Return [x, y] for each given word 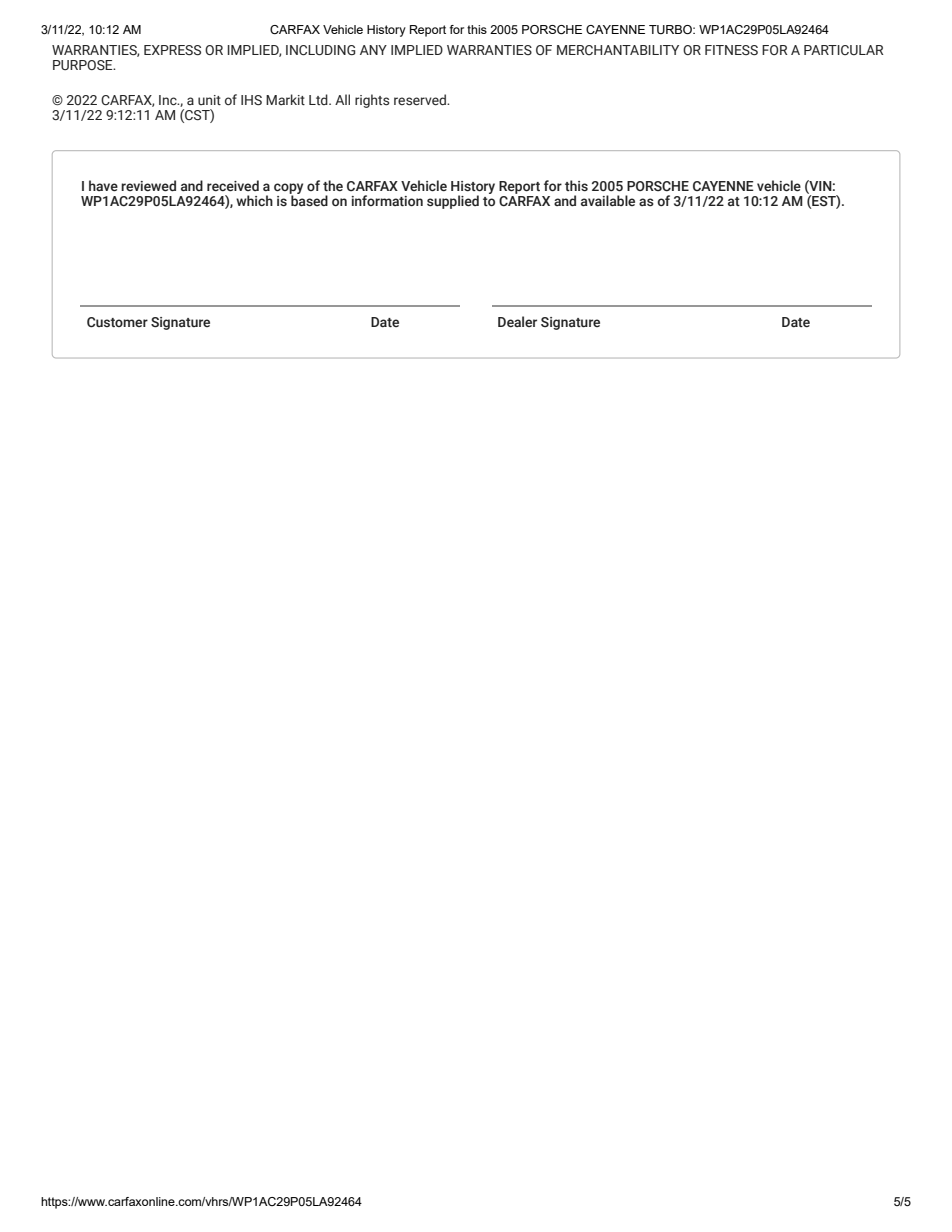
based [309, 200]
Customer [117, 322]
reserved [421, 99]
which [254, 200]
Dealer [517, 321]
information [387, 200]
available [608, 200]
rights [372, 101]
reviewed [148, 185]
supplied [453, 202]
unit [209, 100]
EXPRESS [172, 50]
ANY [373, 50]
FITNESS [731, 50]
